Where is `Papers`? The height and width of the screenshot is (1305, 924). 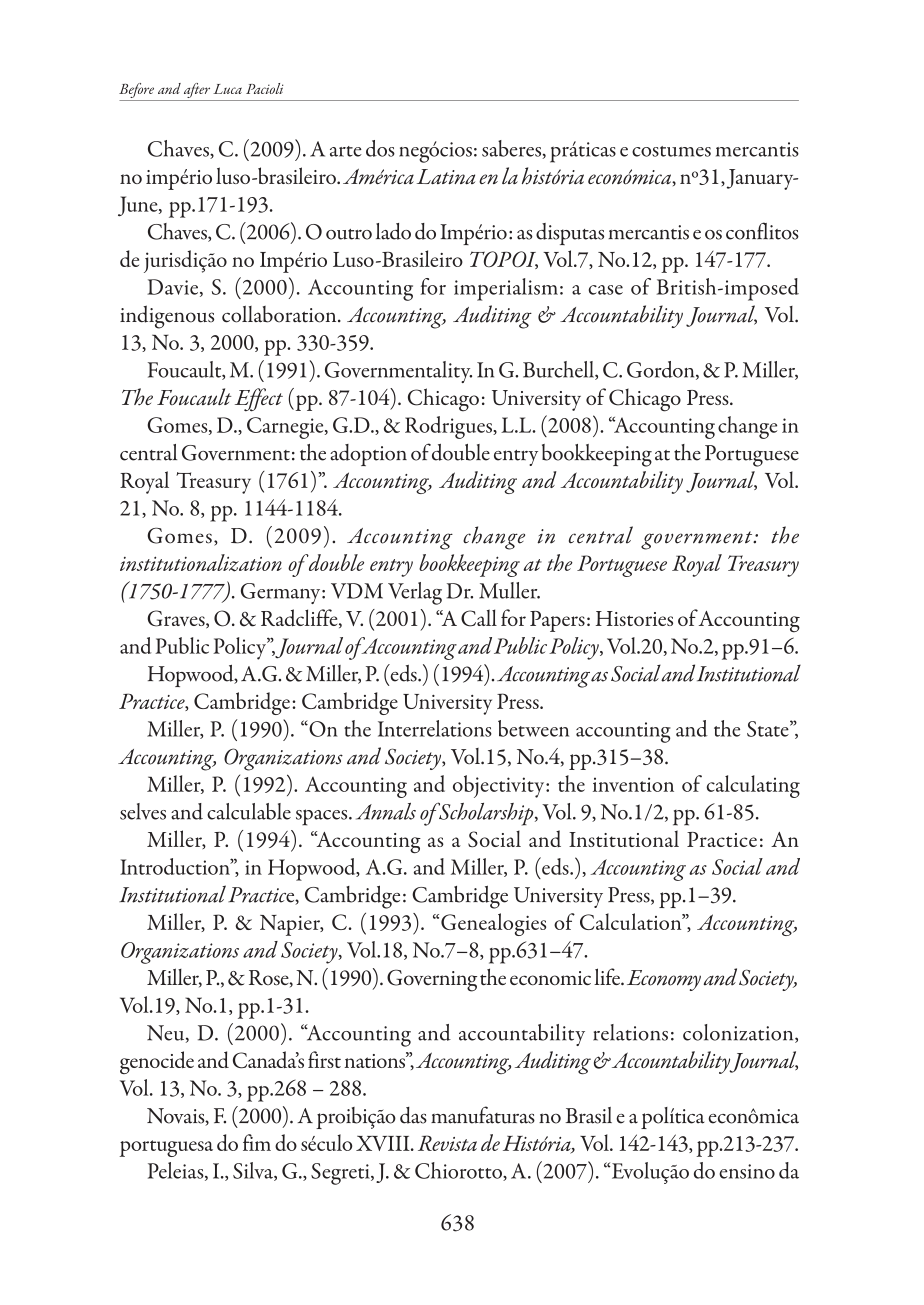
Papers is located at coordinates (557, 621).
